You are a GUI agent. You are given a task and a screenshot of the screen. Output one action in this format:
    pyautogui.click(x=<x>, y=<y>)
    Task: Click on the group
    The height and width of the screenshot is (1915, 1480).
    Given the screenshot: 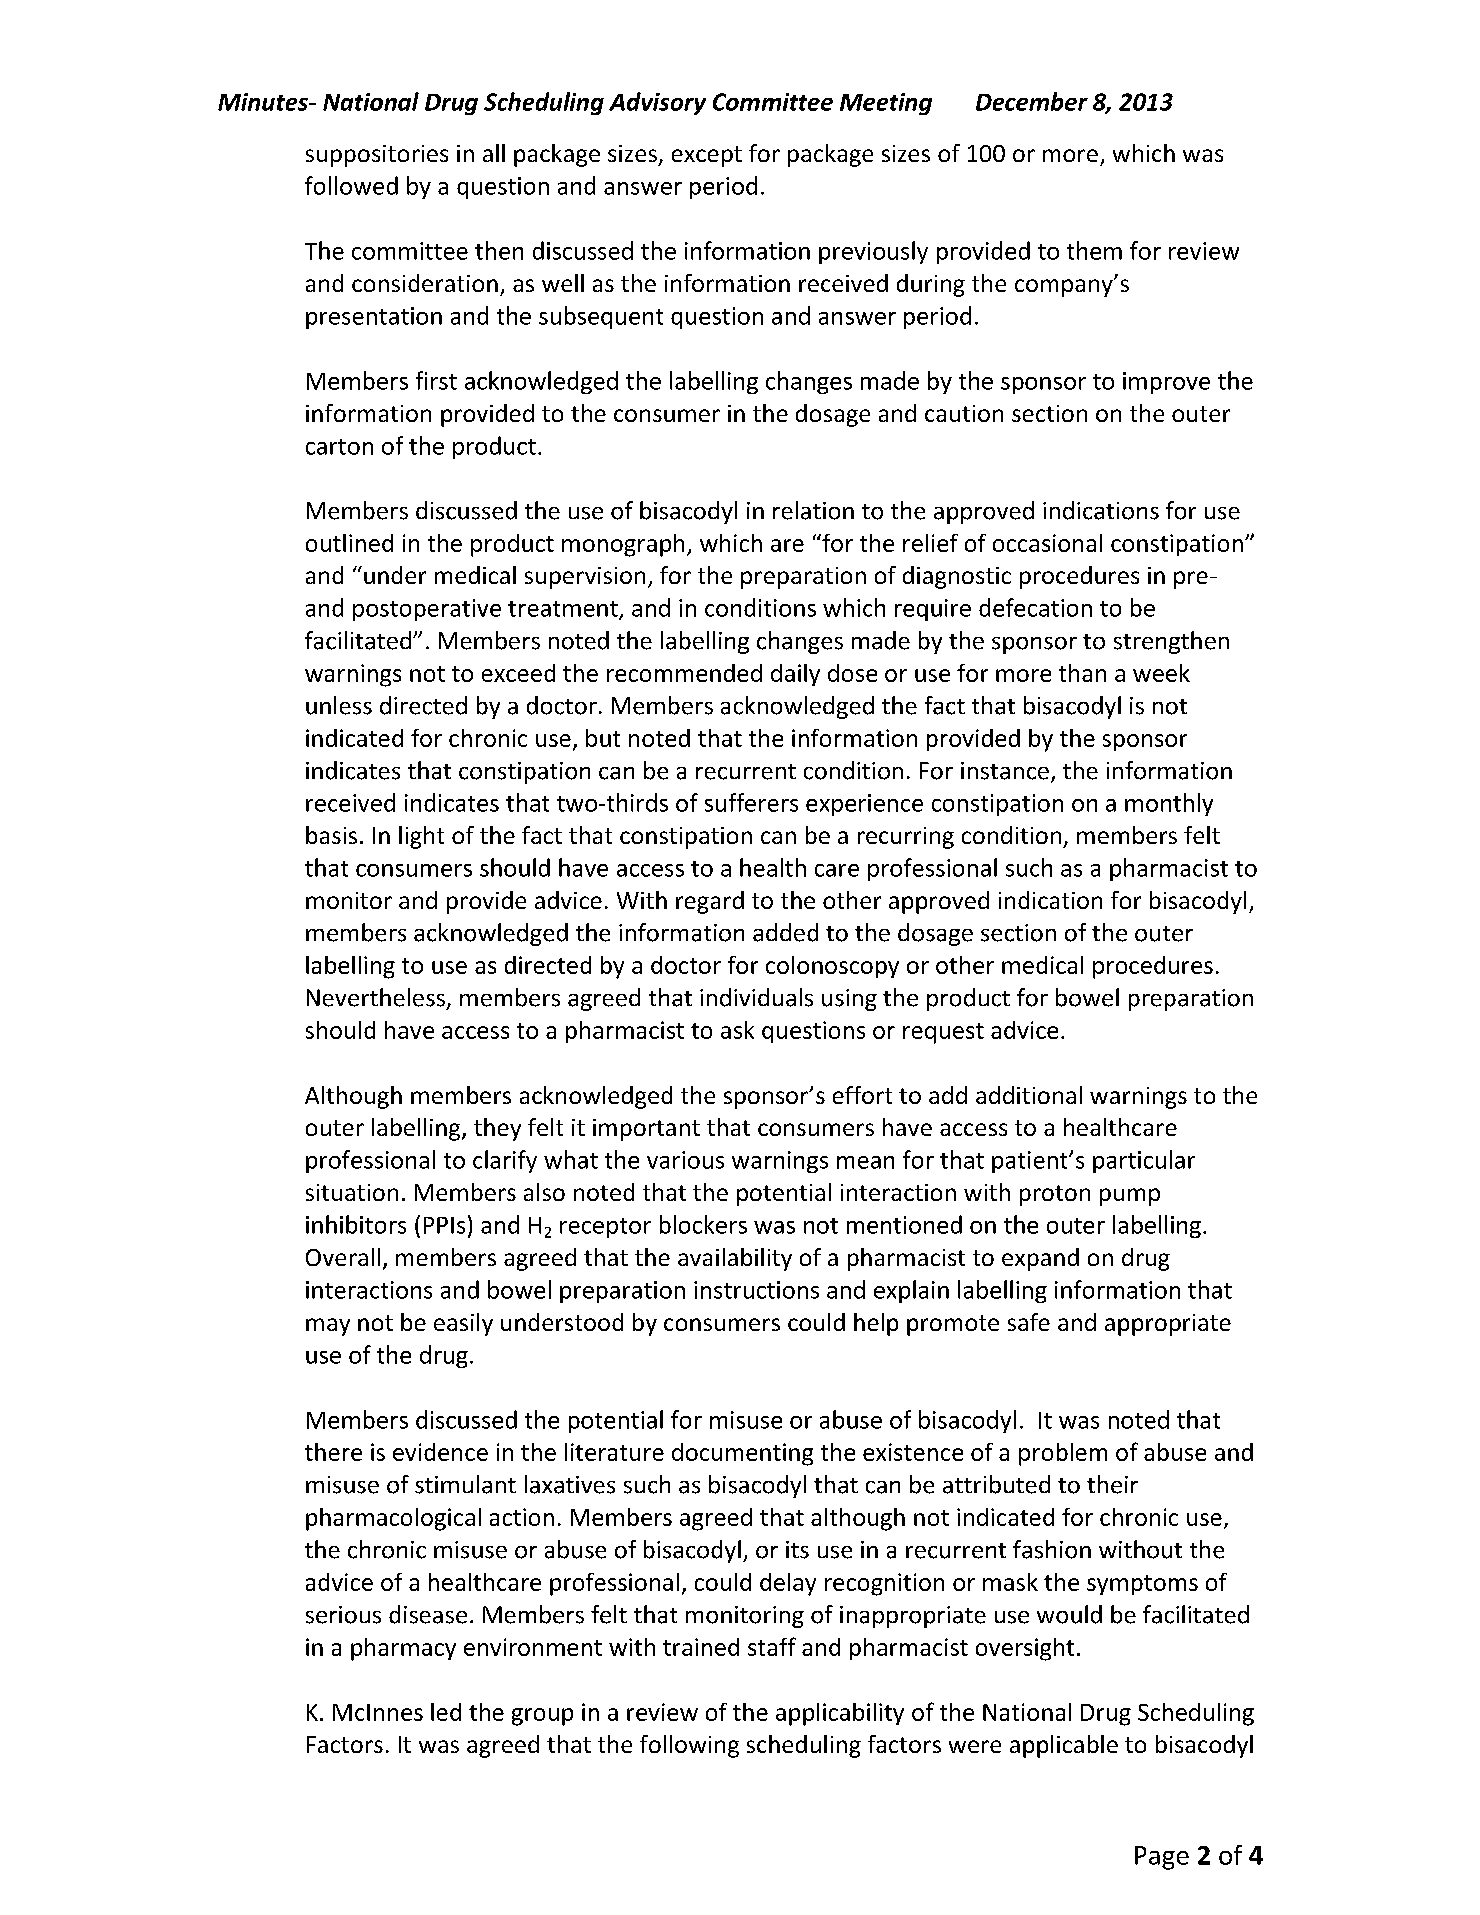 What is the action you would take?
    pyautogui.click(x=542, y=1717)
